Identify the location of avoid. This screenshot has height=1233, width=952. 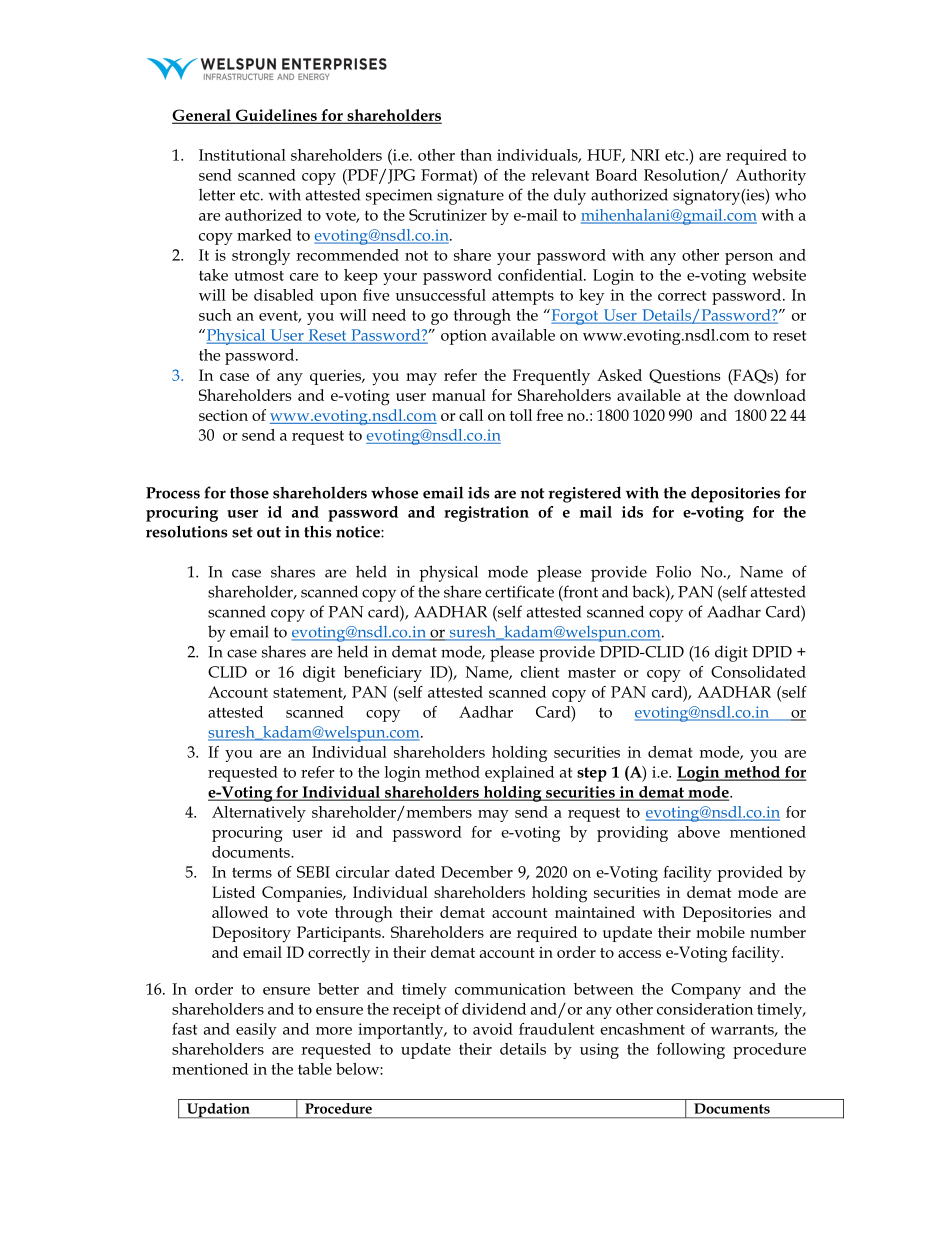
(493, 1029).
